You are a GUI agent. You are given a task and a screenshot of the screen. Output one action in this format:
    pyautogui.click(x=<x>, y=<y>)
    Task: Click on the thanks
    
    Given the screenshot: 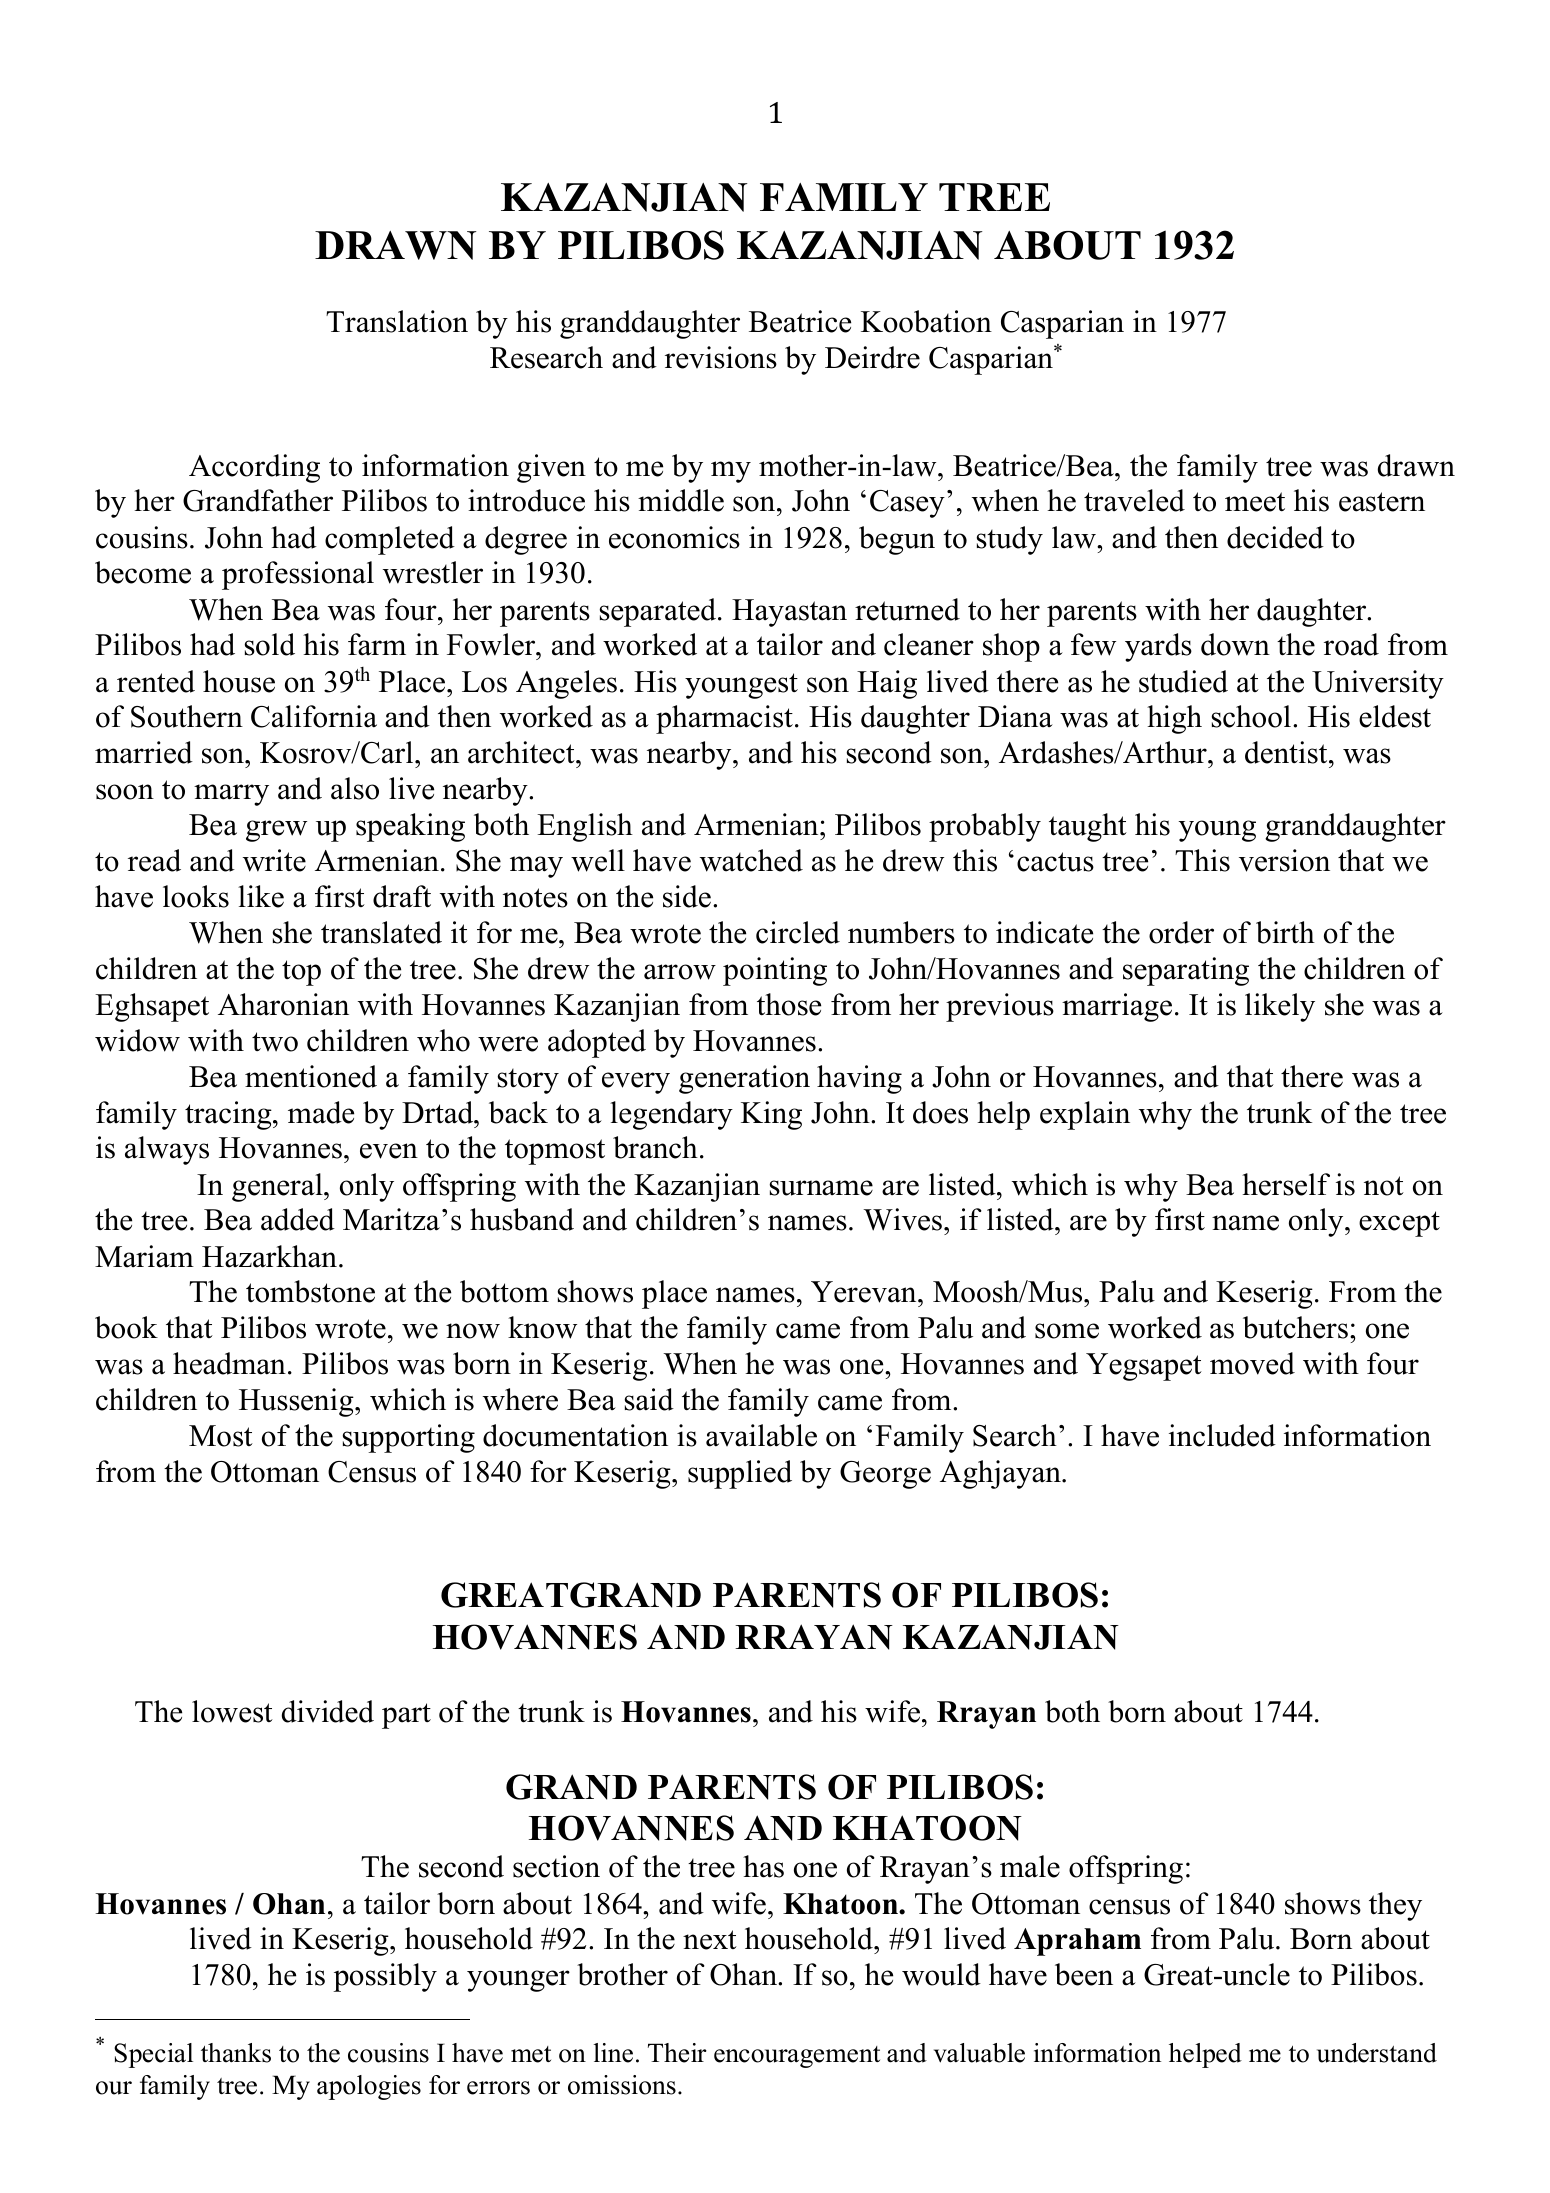 What is the action you would take?
    pyautogui.click(x=236, y=2053)
